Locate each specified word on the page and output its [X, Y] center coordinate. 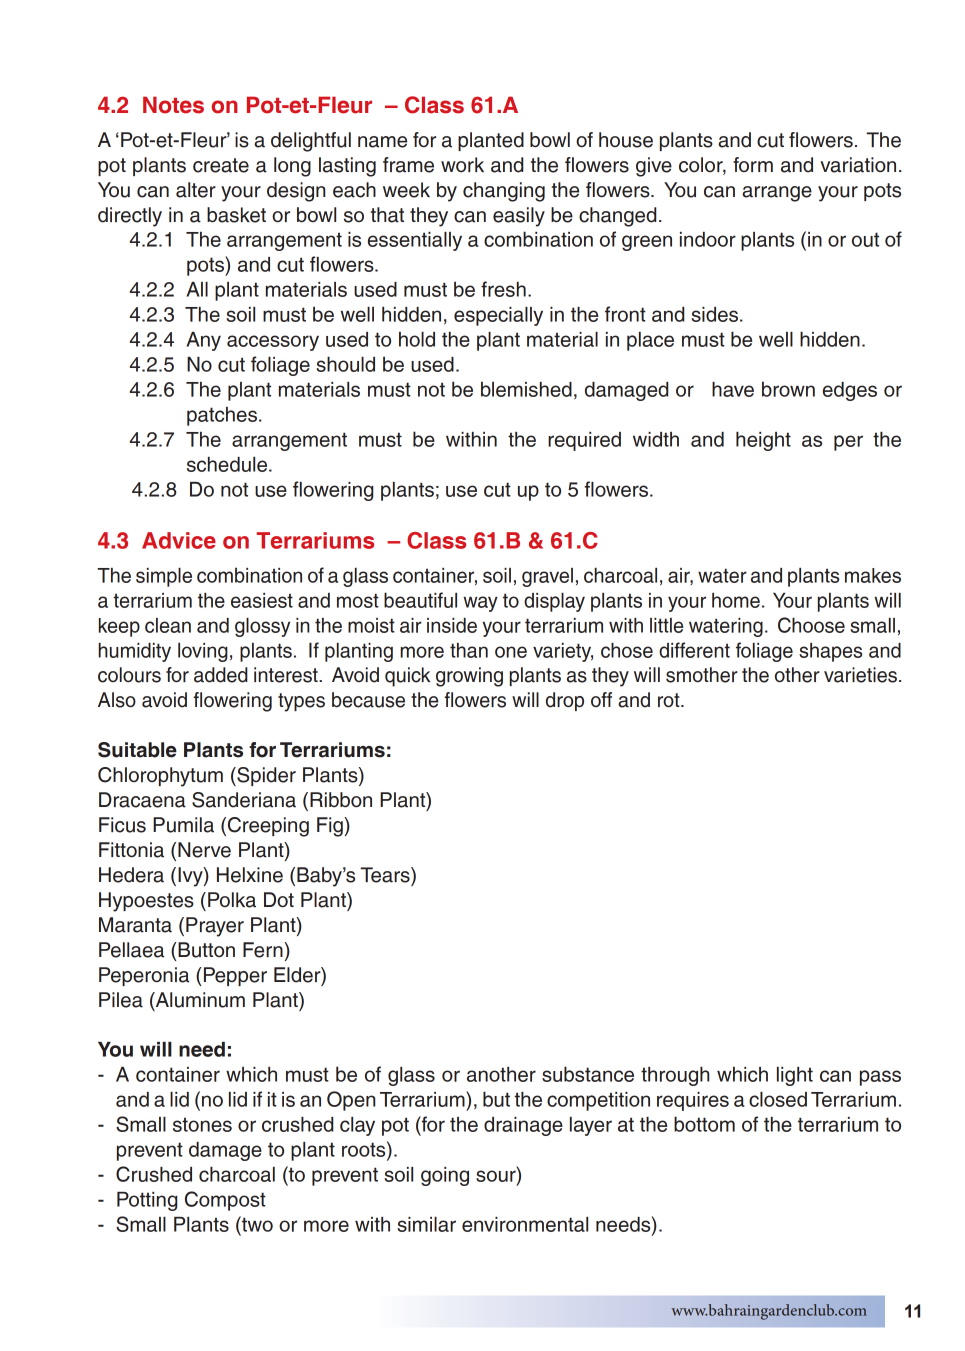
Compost [225, 1201]
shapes [830, 652]
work [462, 164]
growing [469, 677]
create [221, 165]
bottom [704, 1124]
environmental [525, 1224]
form [753, 164]
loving [203, 652]
